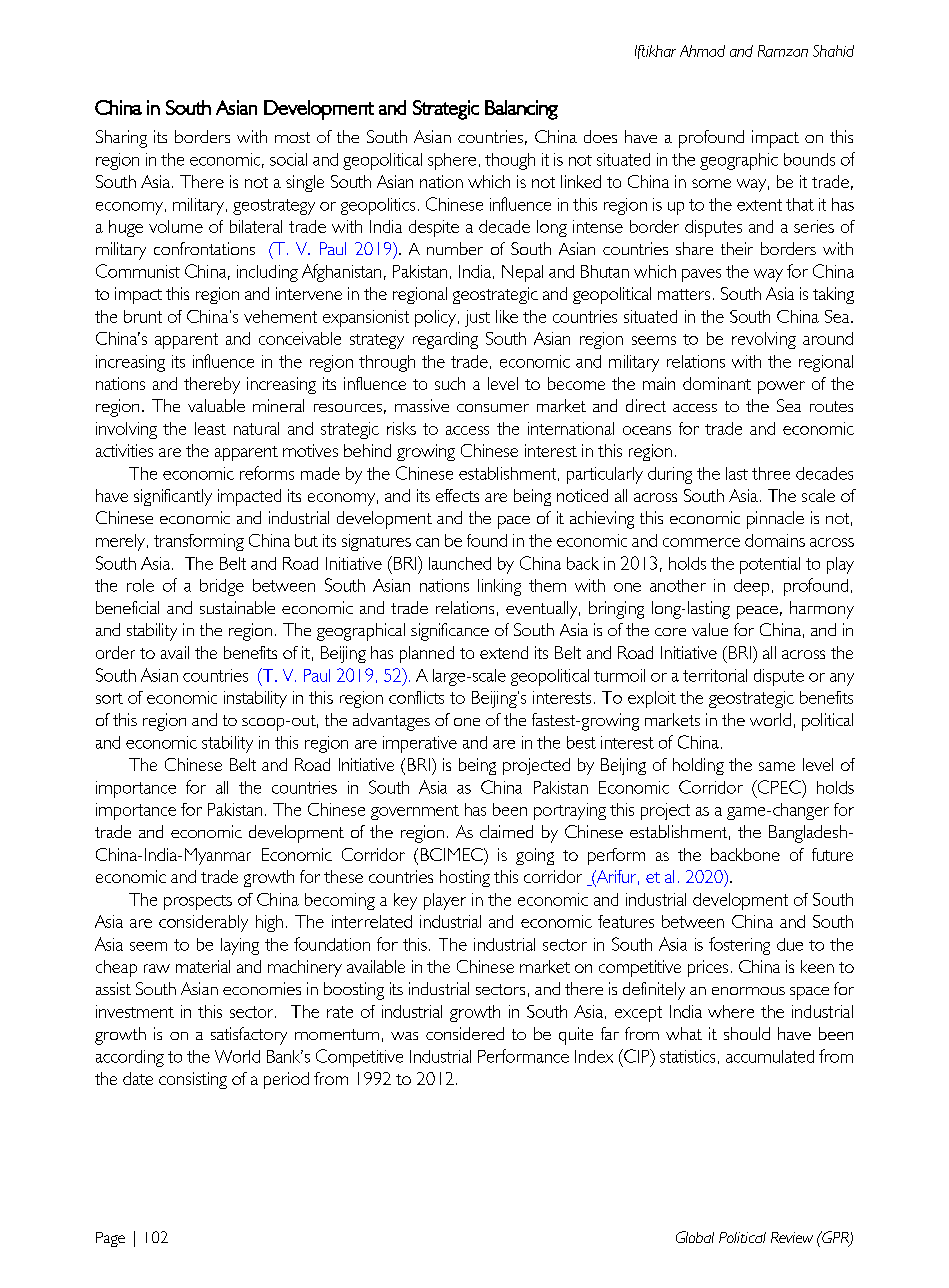  I want to click on Page, so click(110, 1239).
